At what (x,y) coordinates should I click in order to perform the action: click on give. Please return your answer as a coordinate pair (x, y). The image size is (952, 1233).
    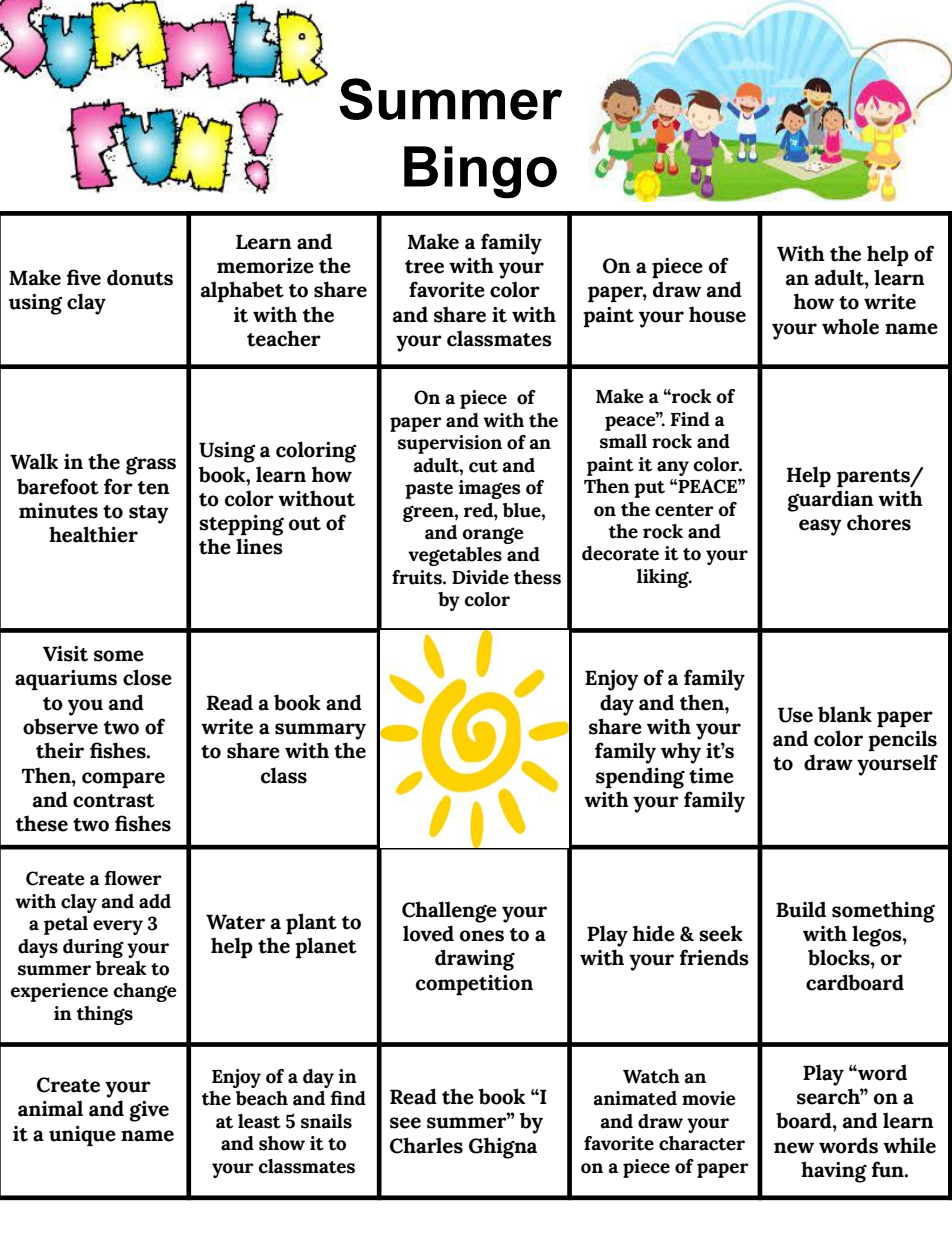
    Looking at the image, I should click on (149, 1111).
